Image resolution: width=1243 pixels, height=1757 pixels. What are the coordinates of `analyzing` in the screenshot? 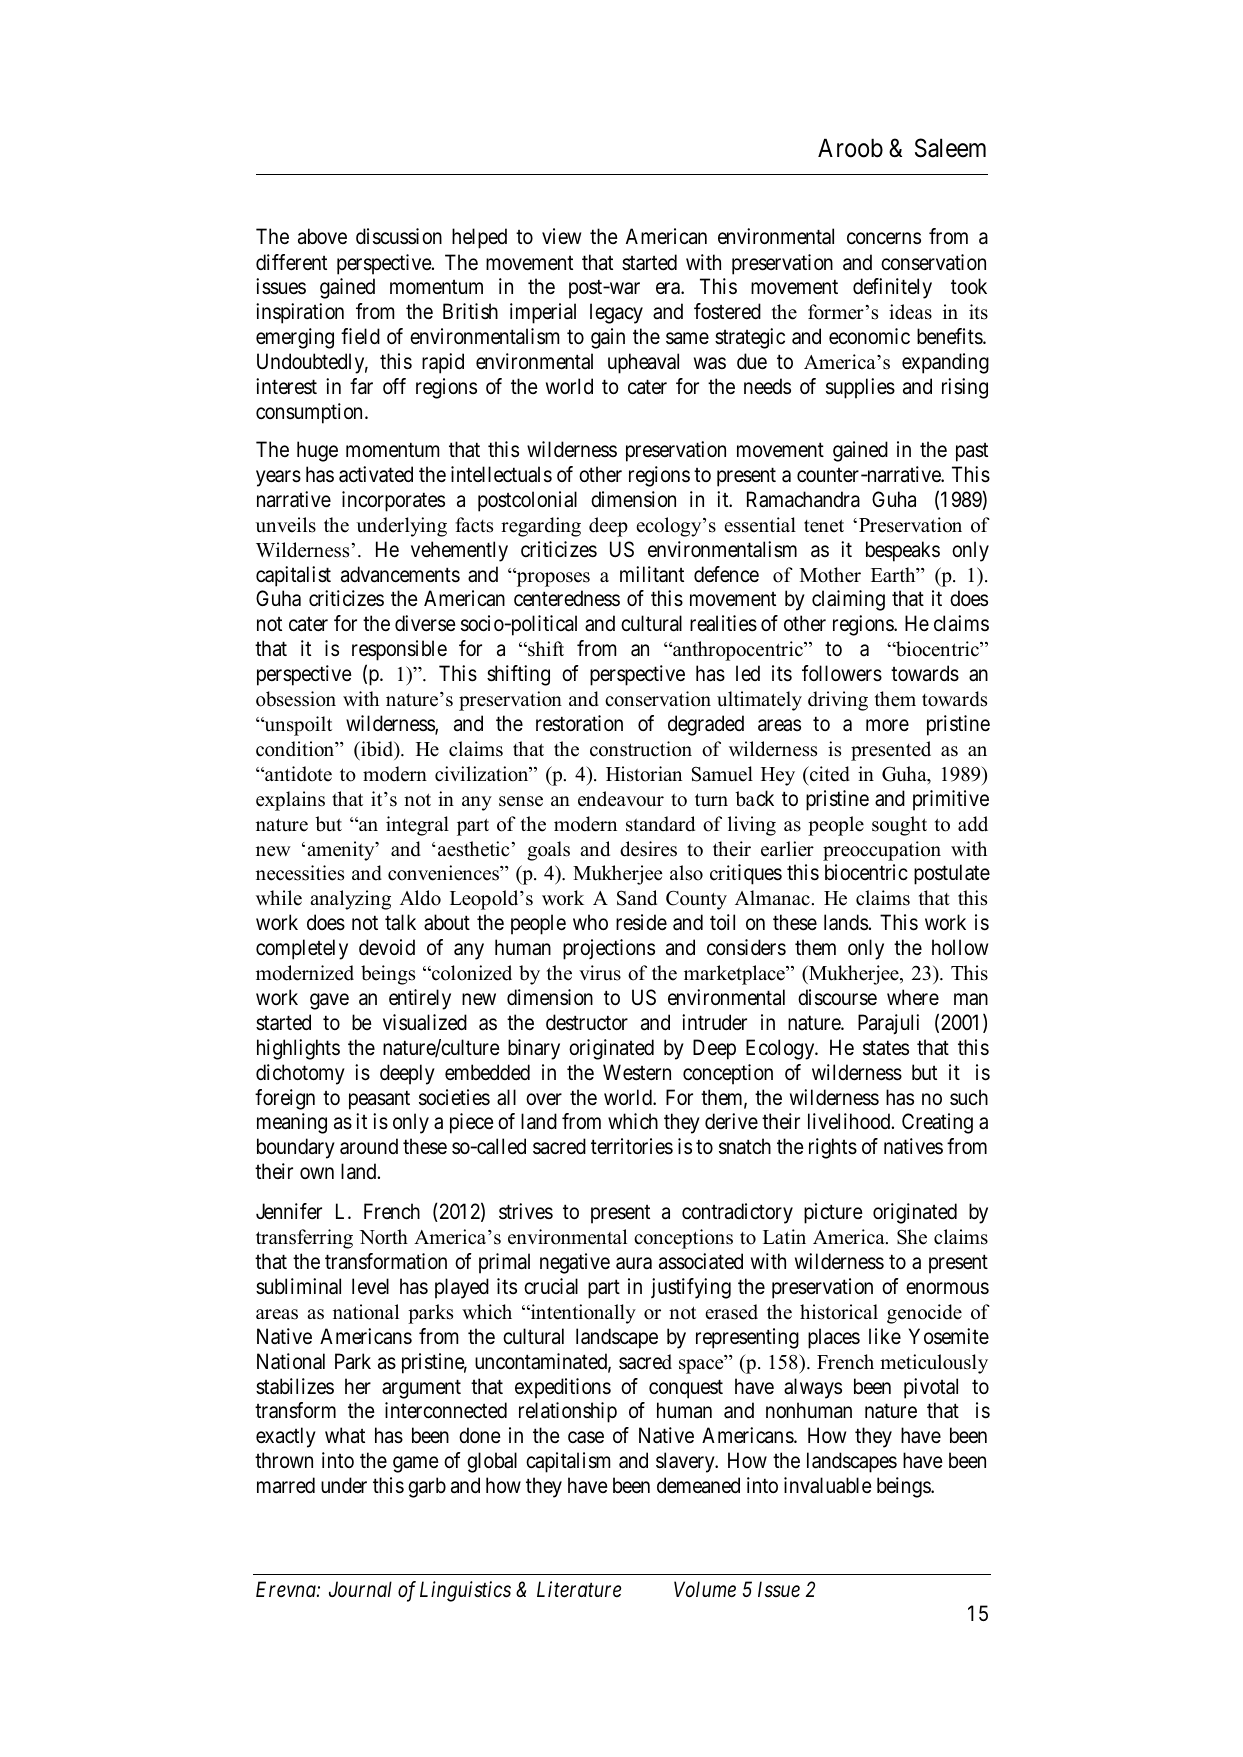 It's located at (350, 900).
